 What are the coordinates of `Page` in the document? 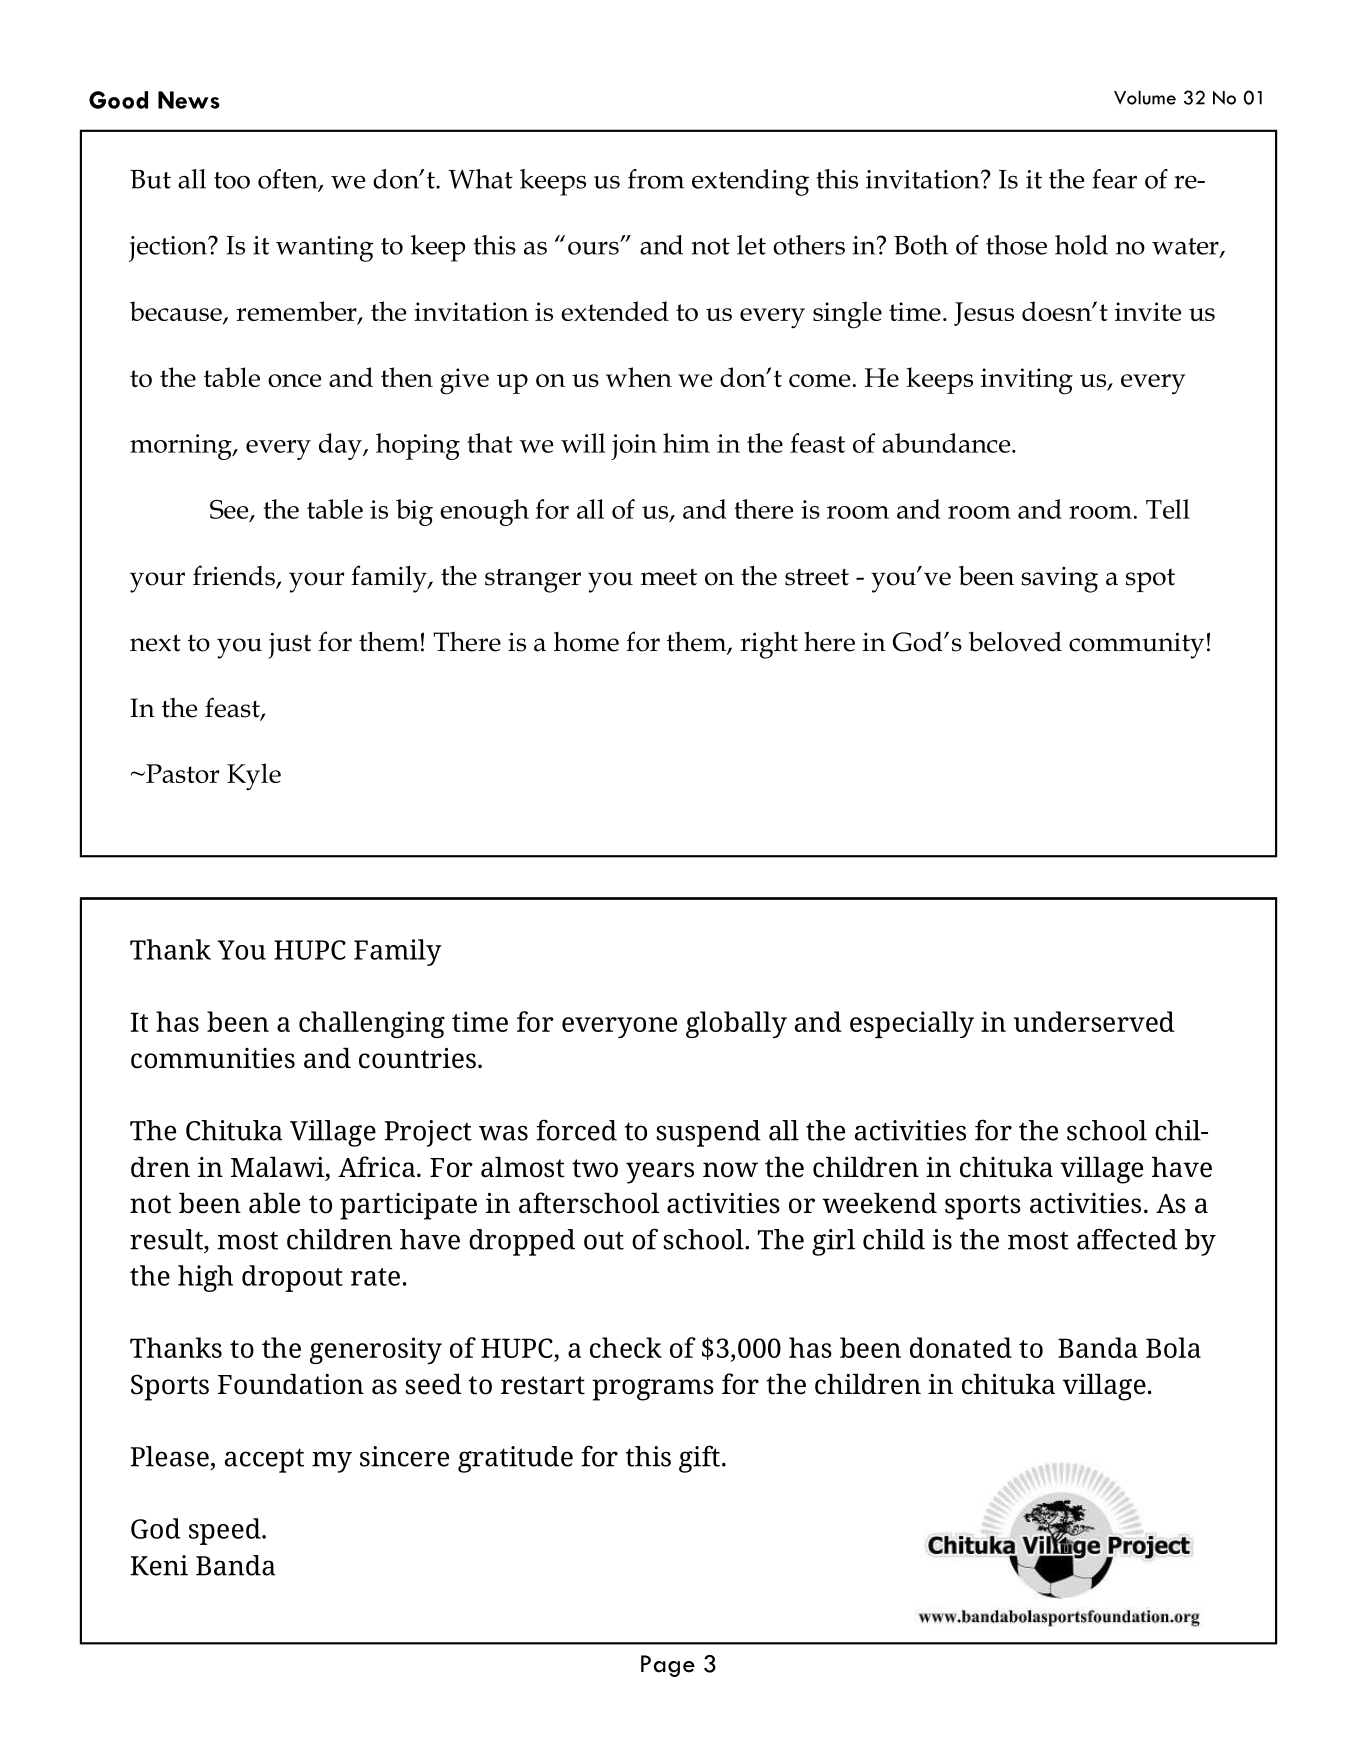 It's located at (668, 1666).
